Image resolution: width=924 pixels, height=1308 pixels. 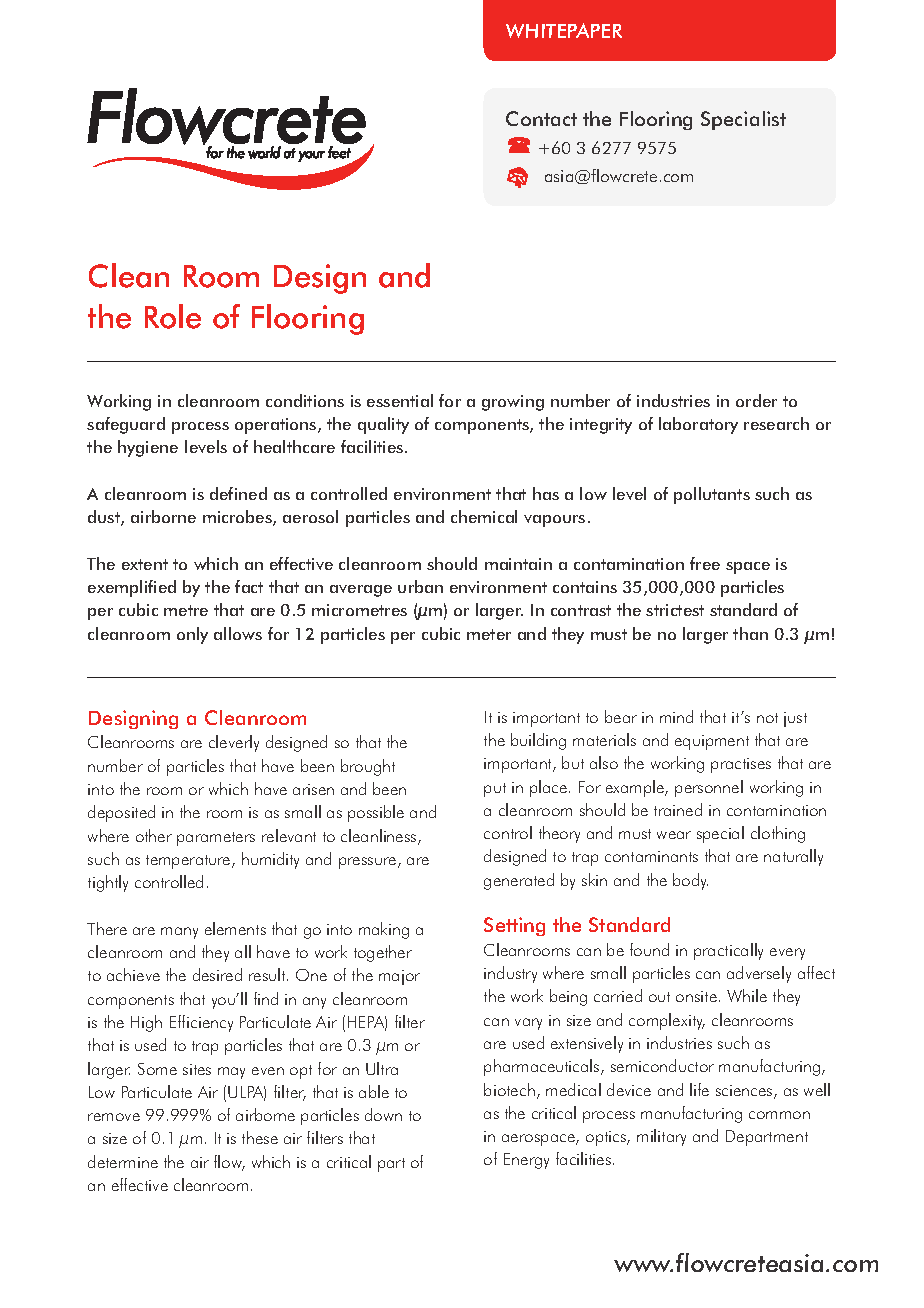 I want to click on urban, so click(x=420, y=586).
